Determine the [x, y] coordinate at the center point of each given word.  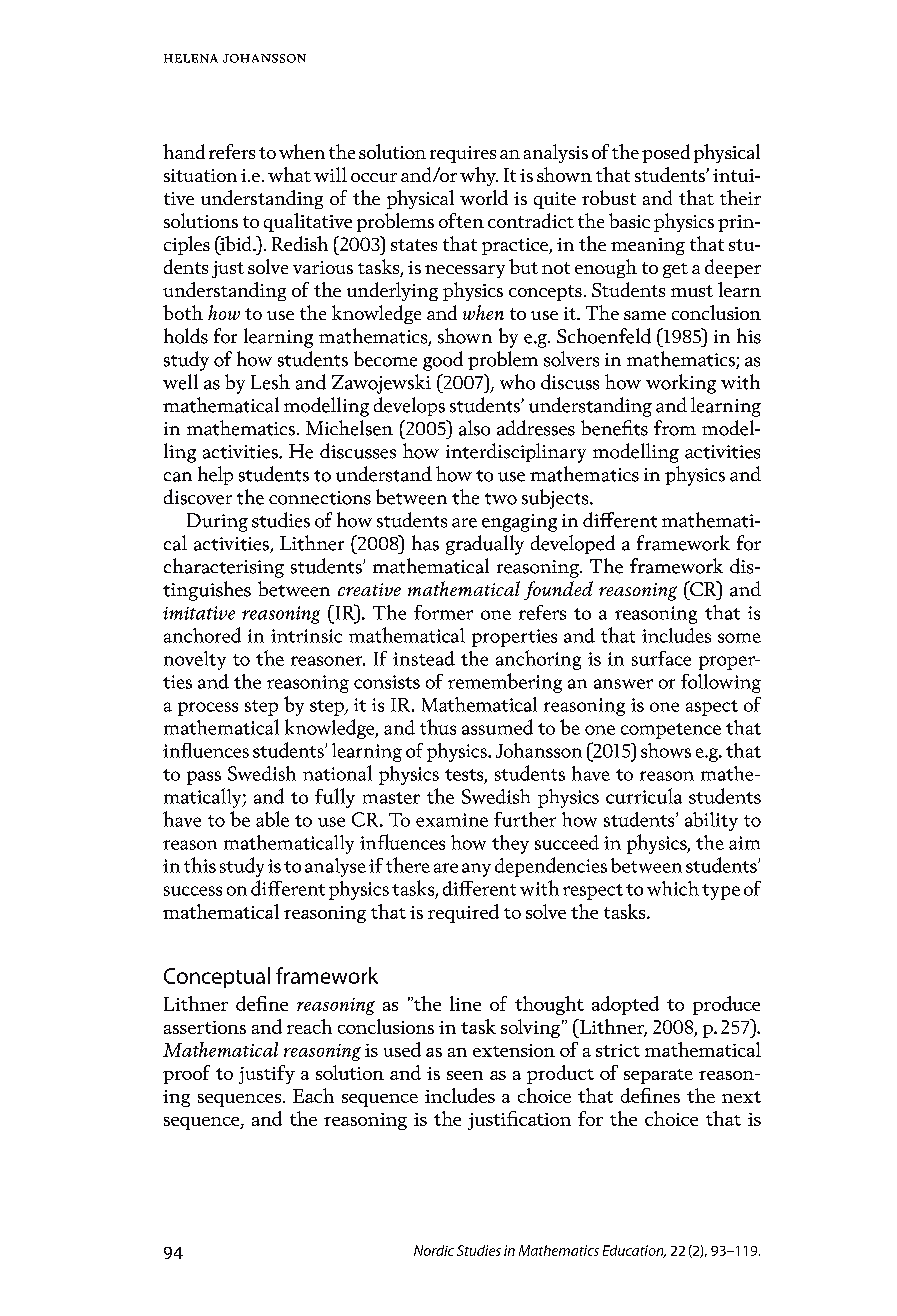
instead [424, 658]
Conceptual [217, 977]
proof [186, 1074]
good [443, 361]
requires [463, 154]
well [180, 382]
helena [191, 58]
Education [634, 1251]
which [673, 888]
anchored [202, 635]
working [681, 384]
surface [661, 658]
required [463, 913]
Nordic [434, 1250]
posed [666, 153]
